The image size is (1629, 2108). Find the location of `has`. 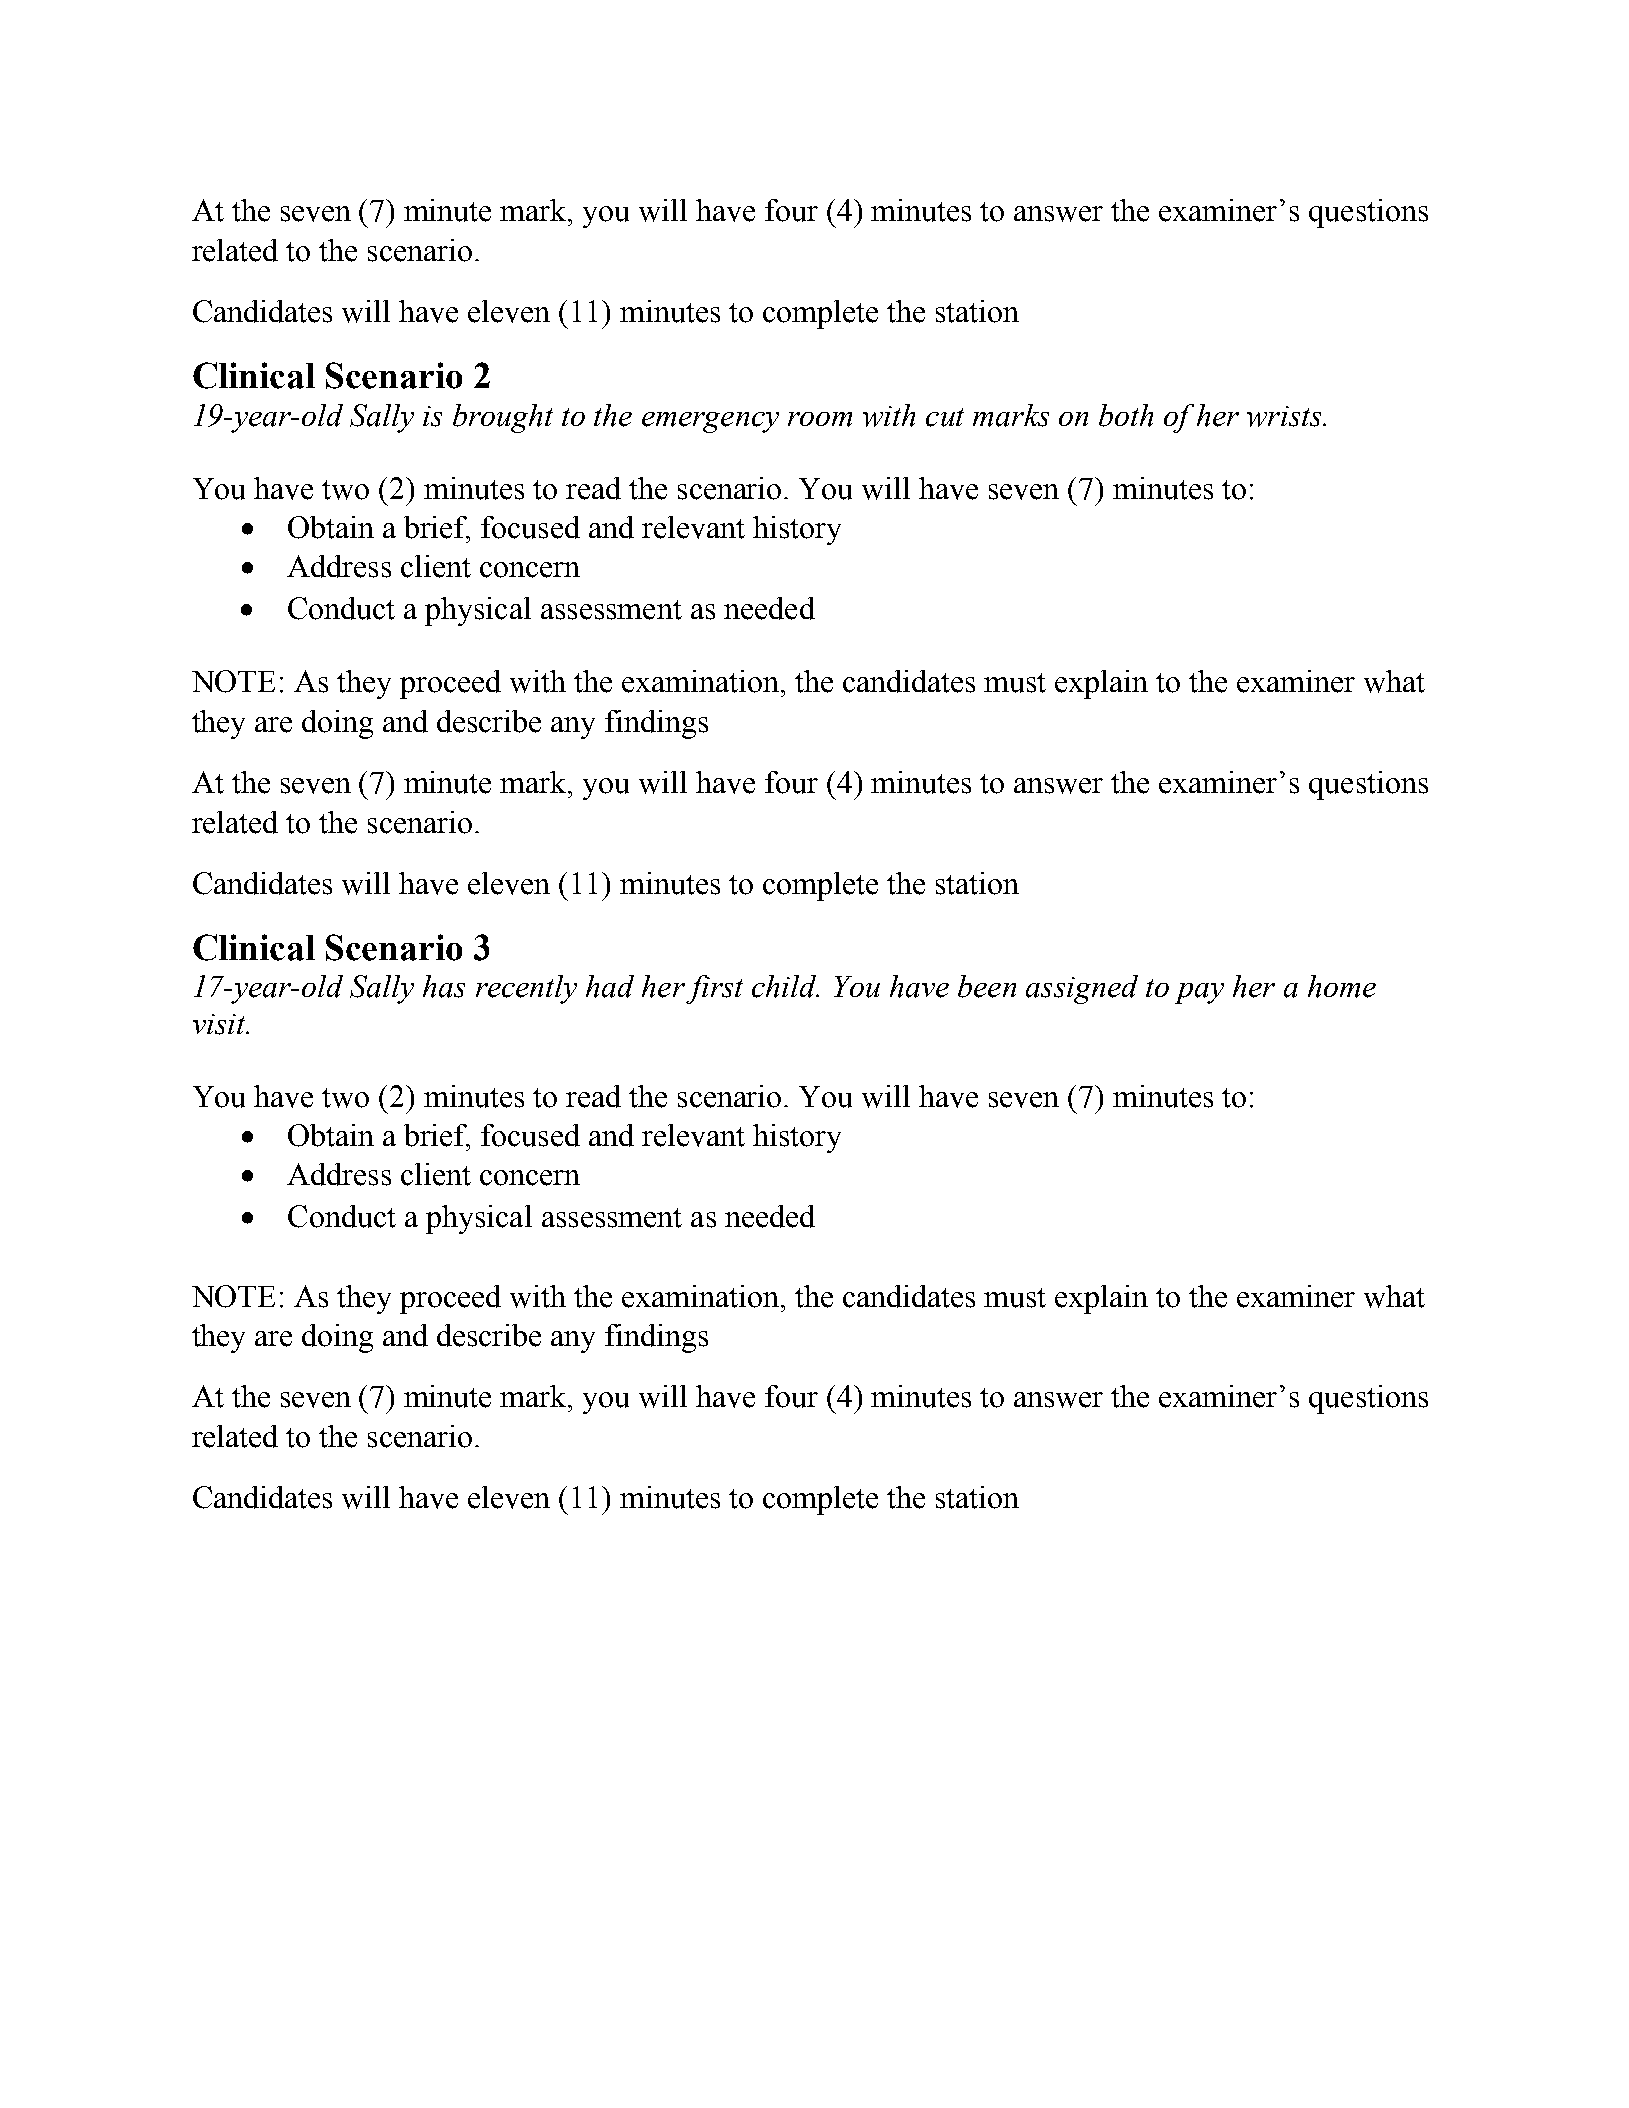

has is located at coordinates (444, 986).
